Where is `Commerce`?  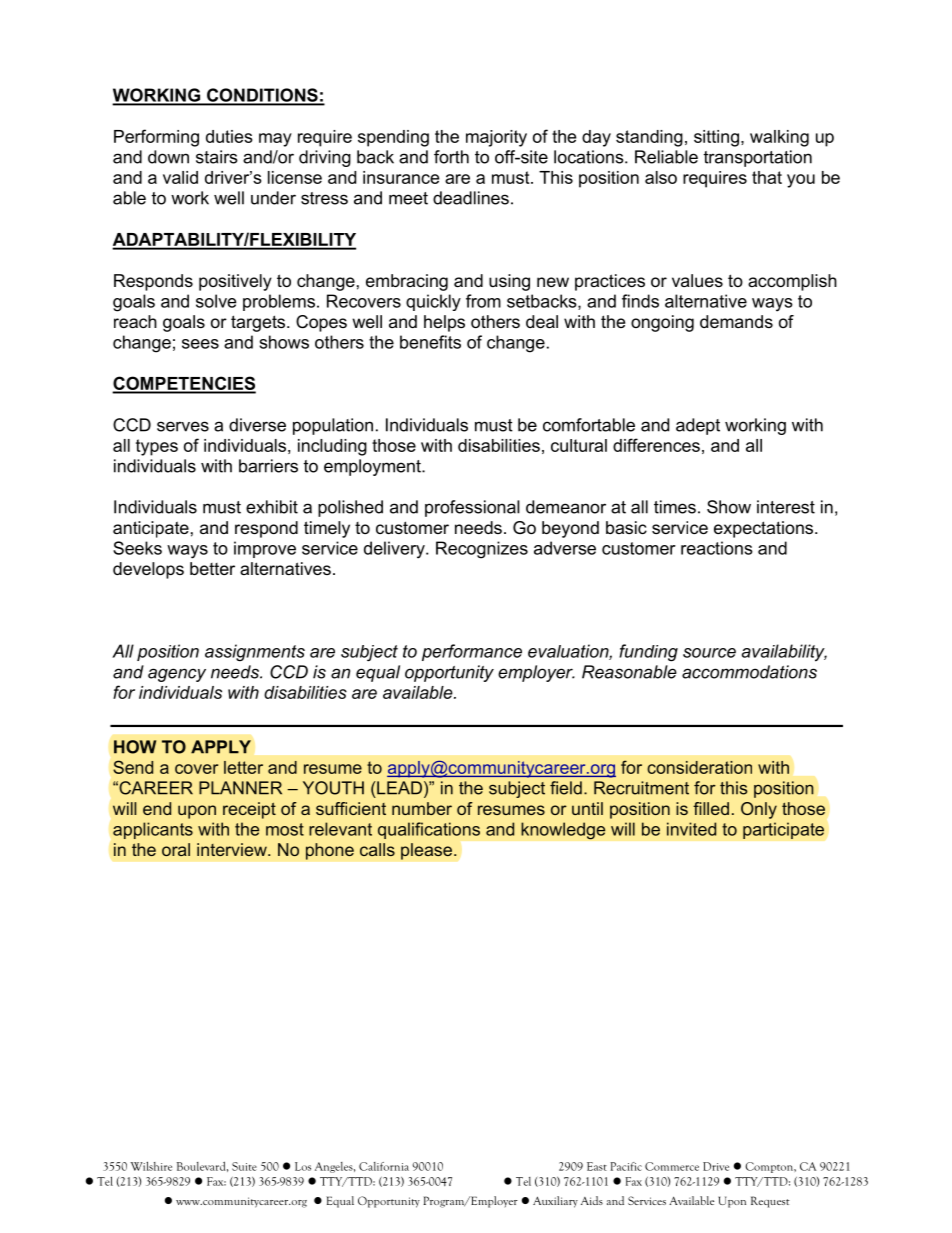 Commerce is located at coordinates (672, 1166).
